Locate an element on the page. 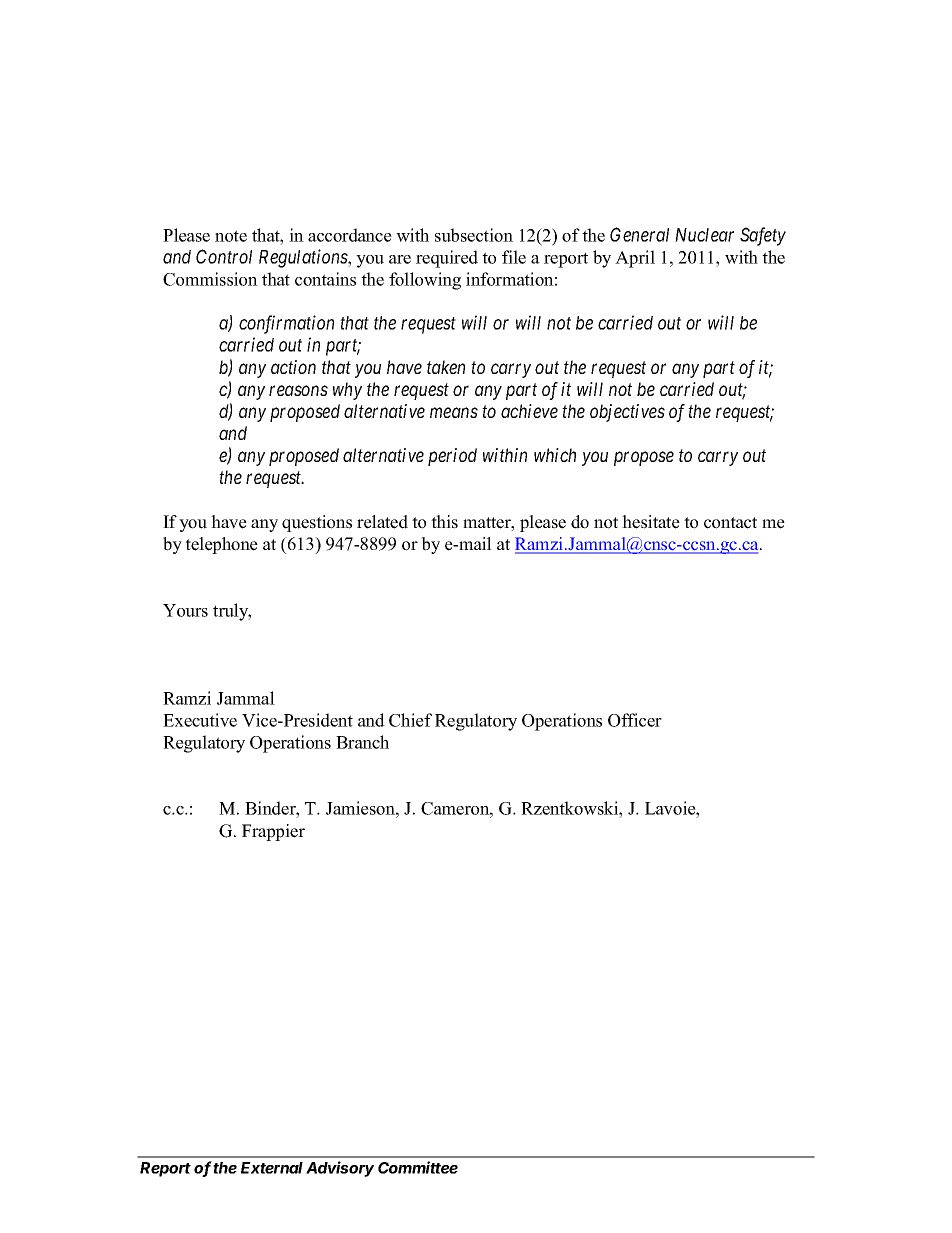 This document has width=952, height=1233. this is located at coordinates (444, 522).
